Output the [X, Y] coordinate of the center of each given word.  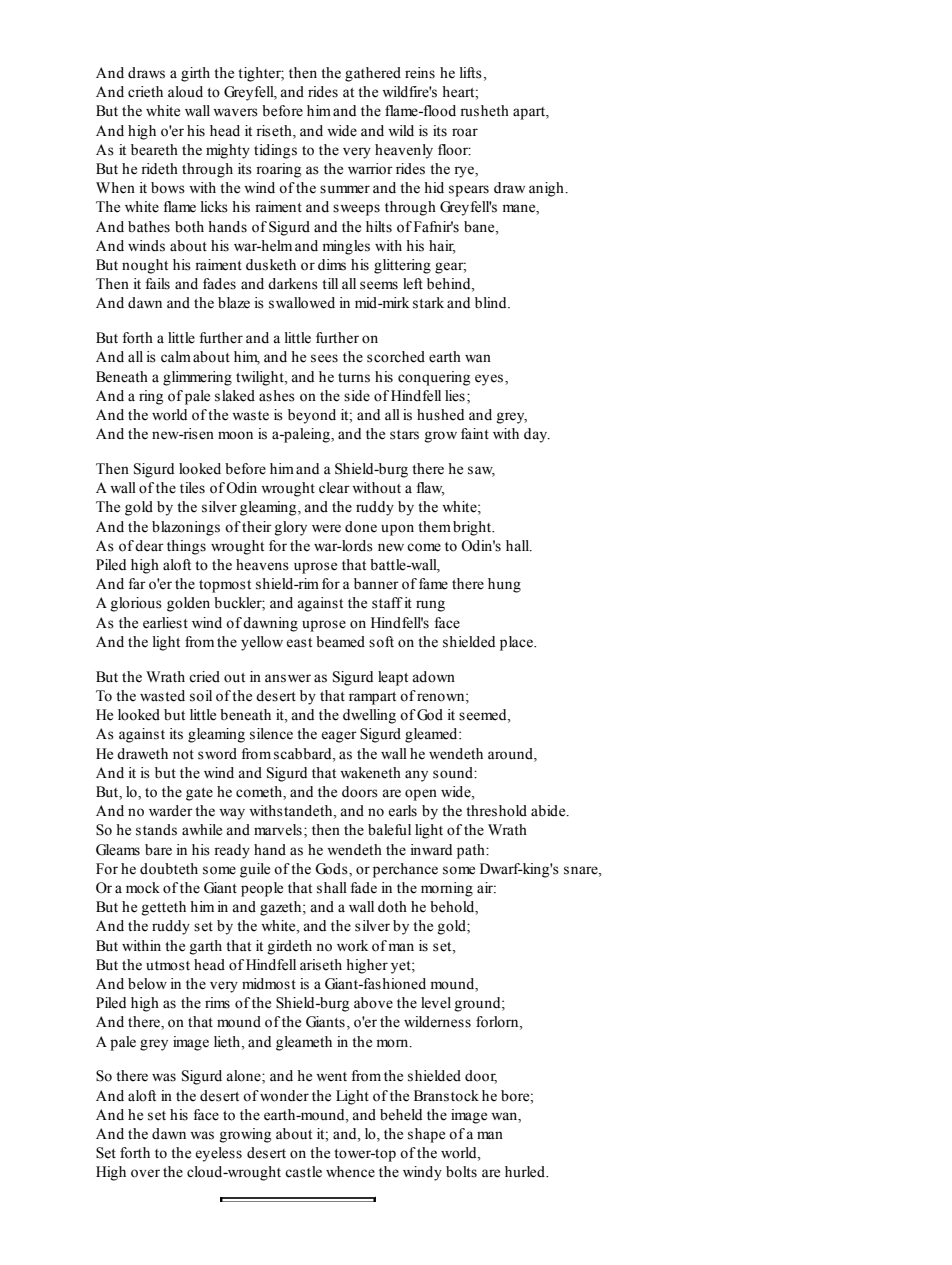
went [331, 1077]
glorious [136, 604]
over [145, 1173]
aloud [185, 92]
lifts [471, 73]
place [517, 643]
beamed [340, 642]
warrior [370, 169]
